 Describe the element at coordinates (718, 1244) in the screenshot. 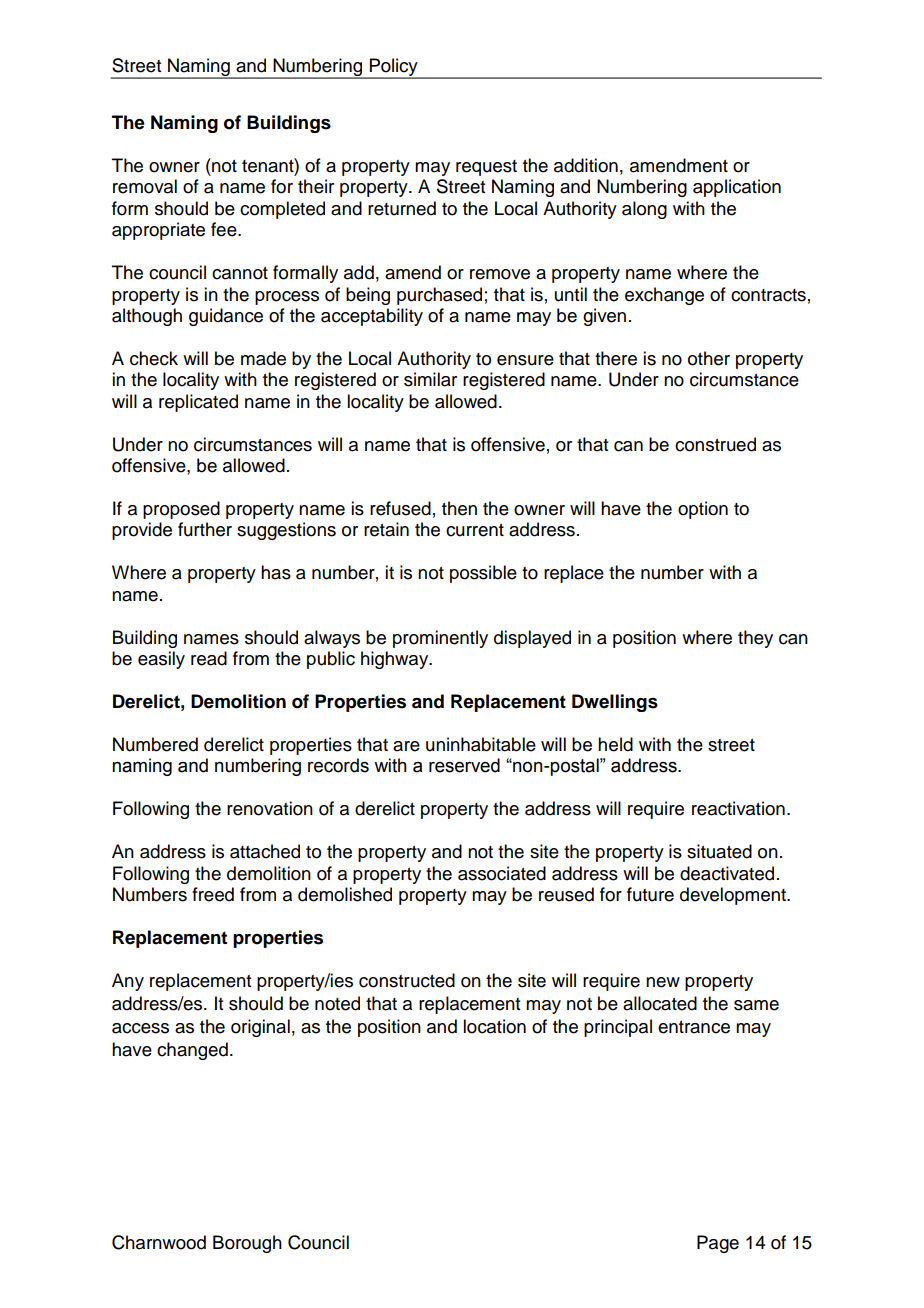

I see `Page` at that location.
